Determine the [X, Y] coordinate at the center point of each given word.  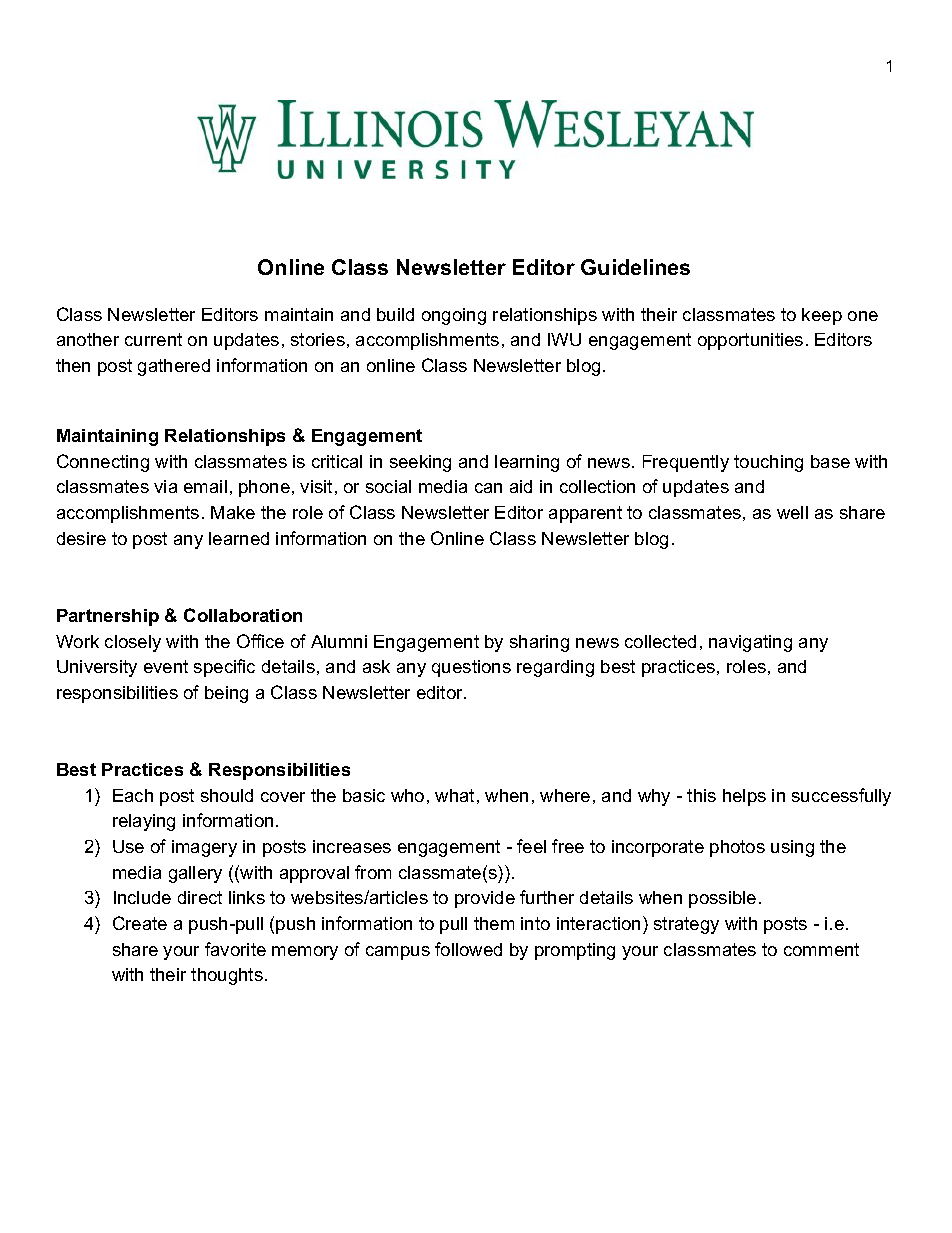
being [226, 694]
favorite [235, 949]
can [488, 488]
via [165, 486]
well [792, 512]
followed [468, 949]
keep [822, 316]
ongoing [454, 316]
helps [744, 797]
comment [821, 949]
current [153, 339]
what [454, 795]
